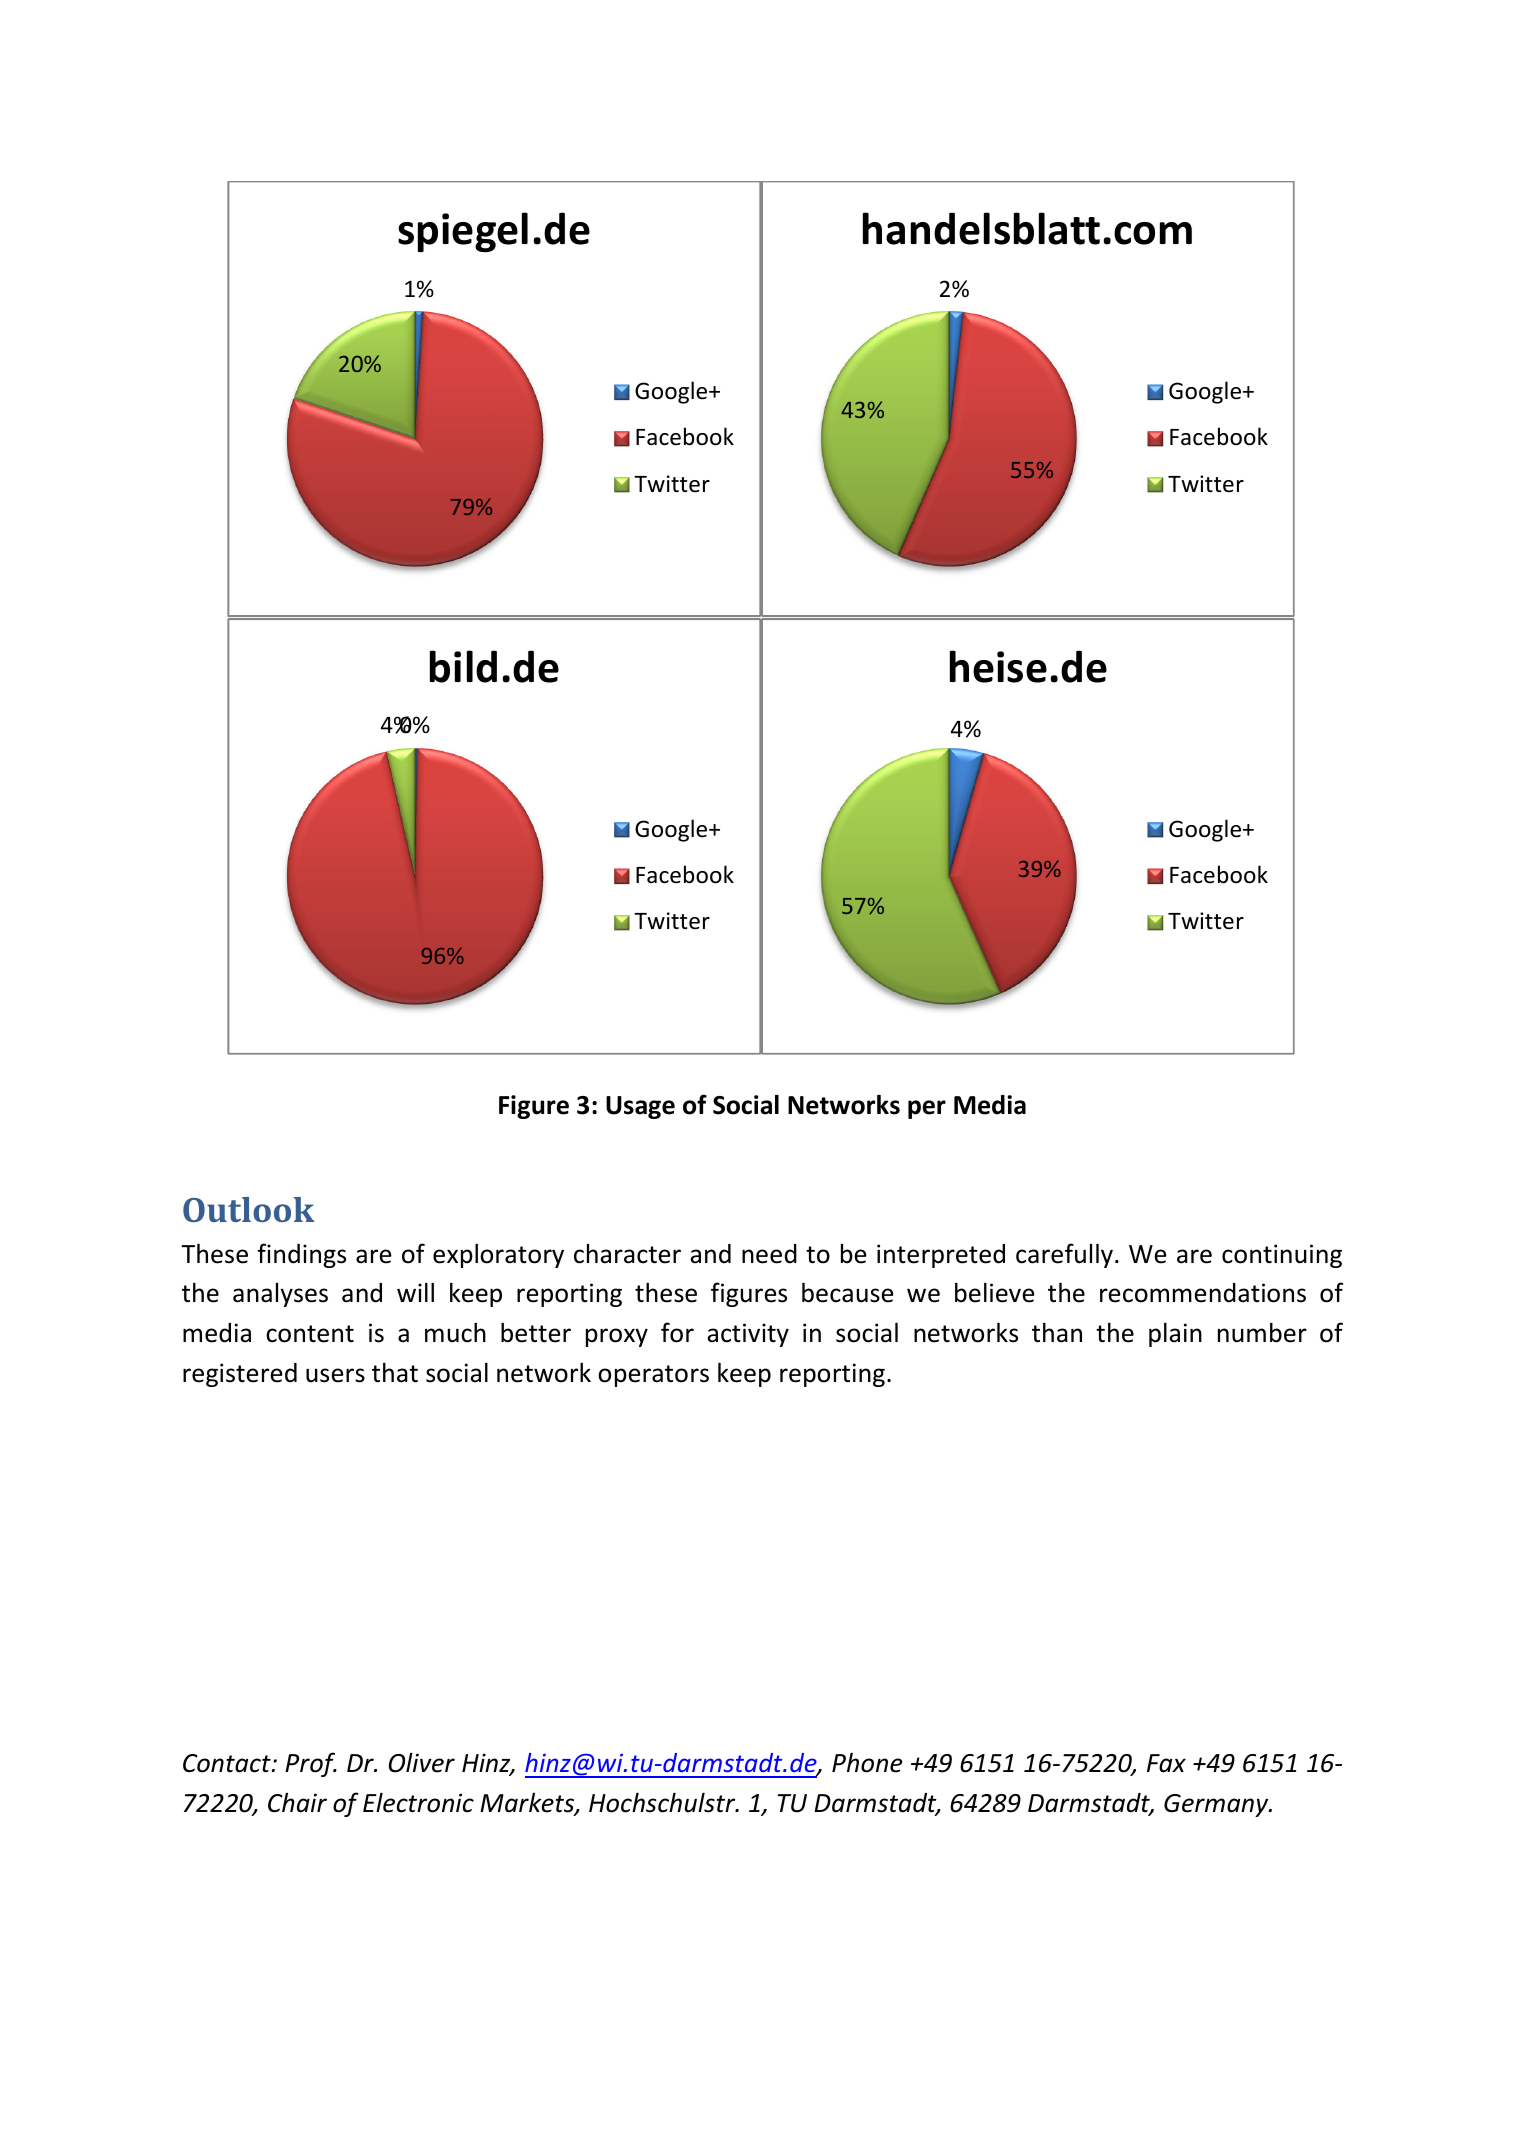 This page has width=1523, height=2155. I want to click on Fax, so click(1166, 1763).
